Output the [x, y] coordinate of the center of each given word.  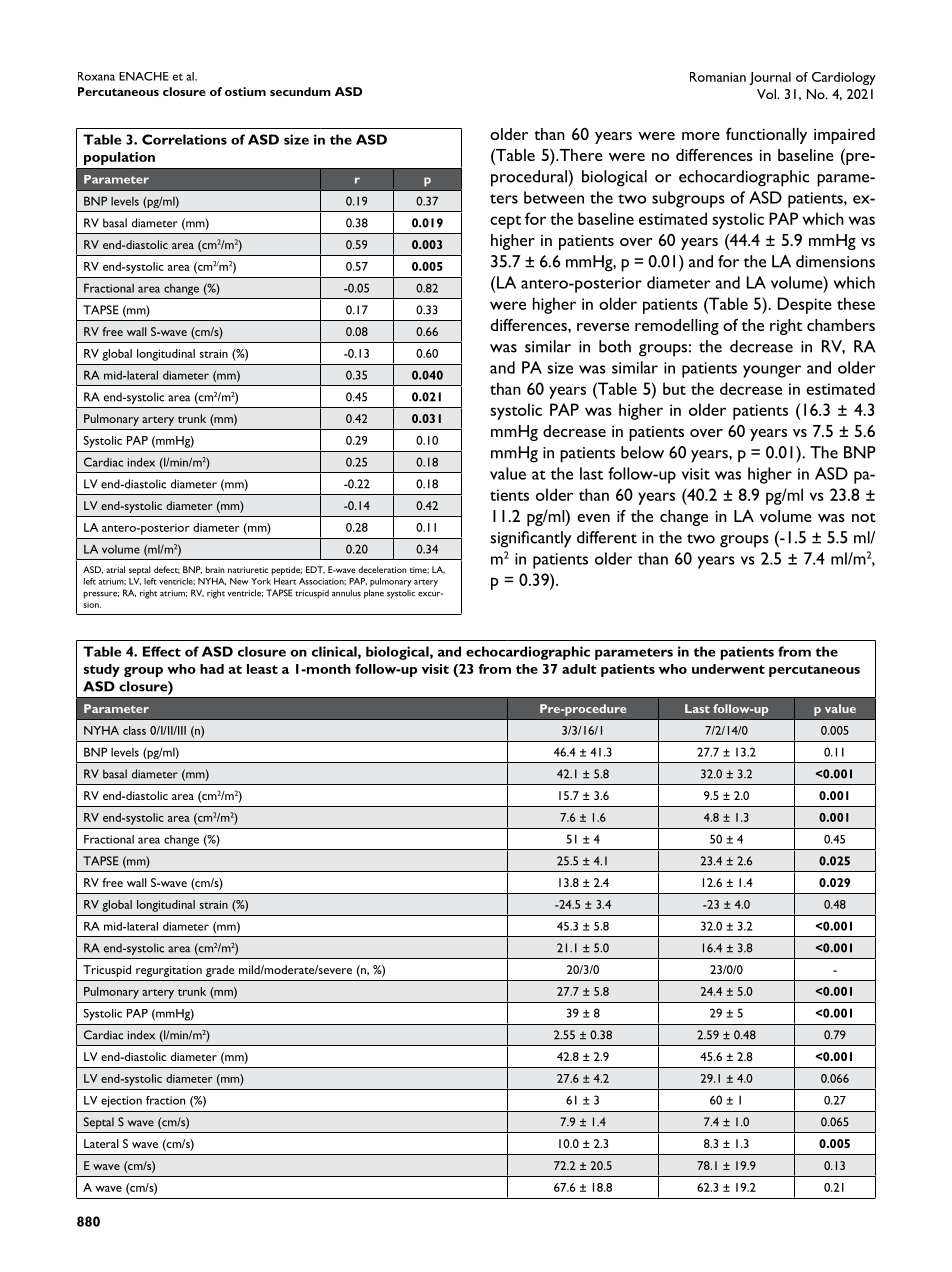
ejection [121, 1101]
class [134, 730]
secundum [300, 91]
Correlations [184, 139]
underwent [728, 669]
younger [772, 371]
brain [215, 569]
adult [579, 669]
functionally [766, 136]
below [642, 452]
